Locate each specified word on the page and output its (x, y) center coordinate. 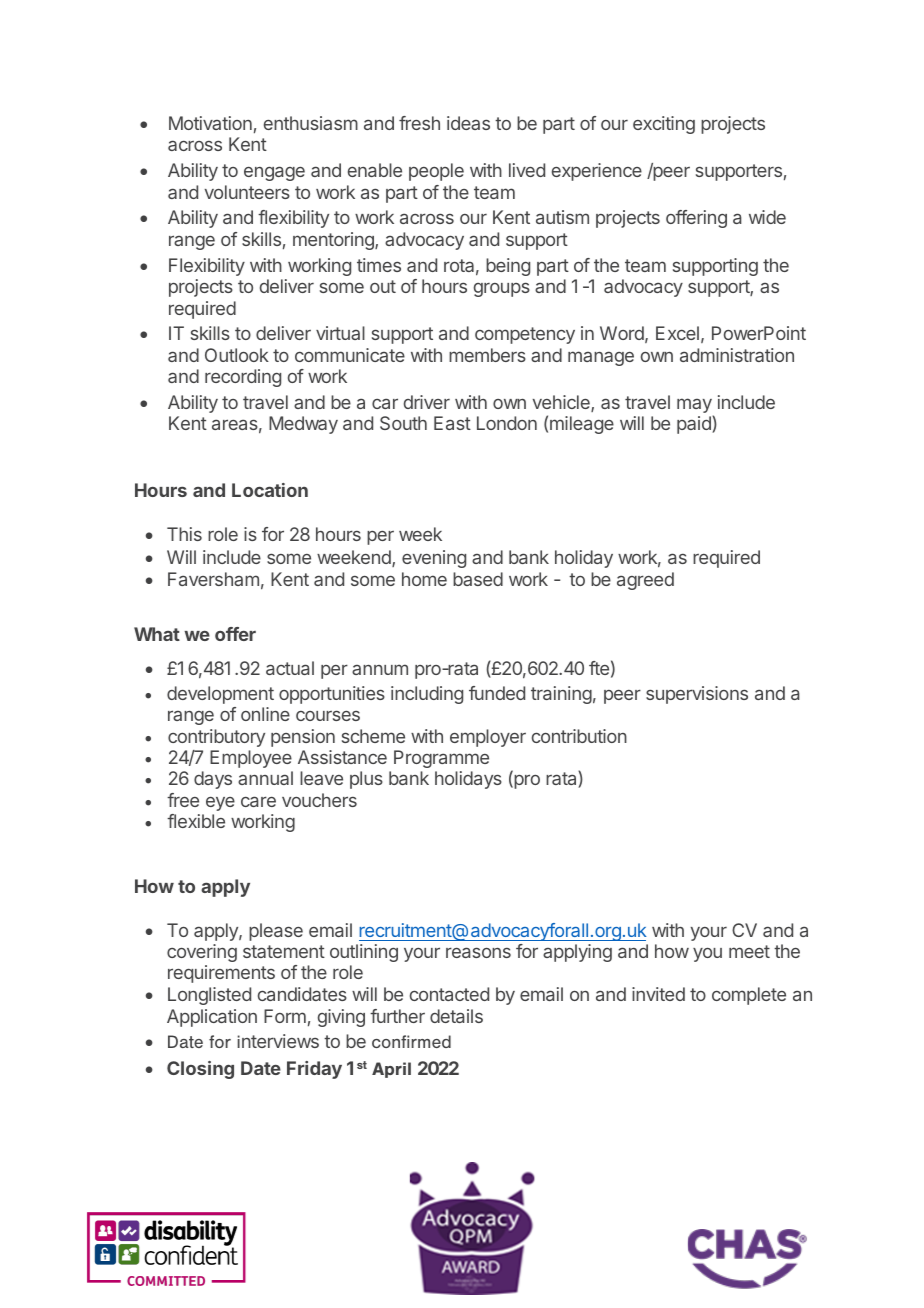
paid (695, 425)
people (436, 172)
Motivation (210, 123)
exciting (664, 125)
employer (488, 738)
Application (212, 1018)
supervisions (697, 695)
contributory (216, 738)
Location (270, 490)
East (452, 423)
